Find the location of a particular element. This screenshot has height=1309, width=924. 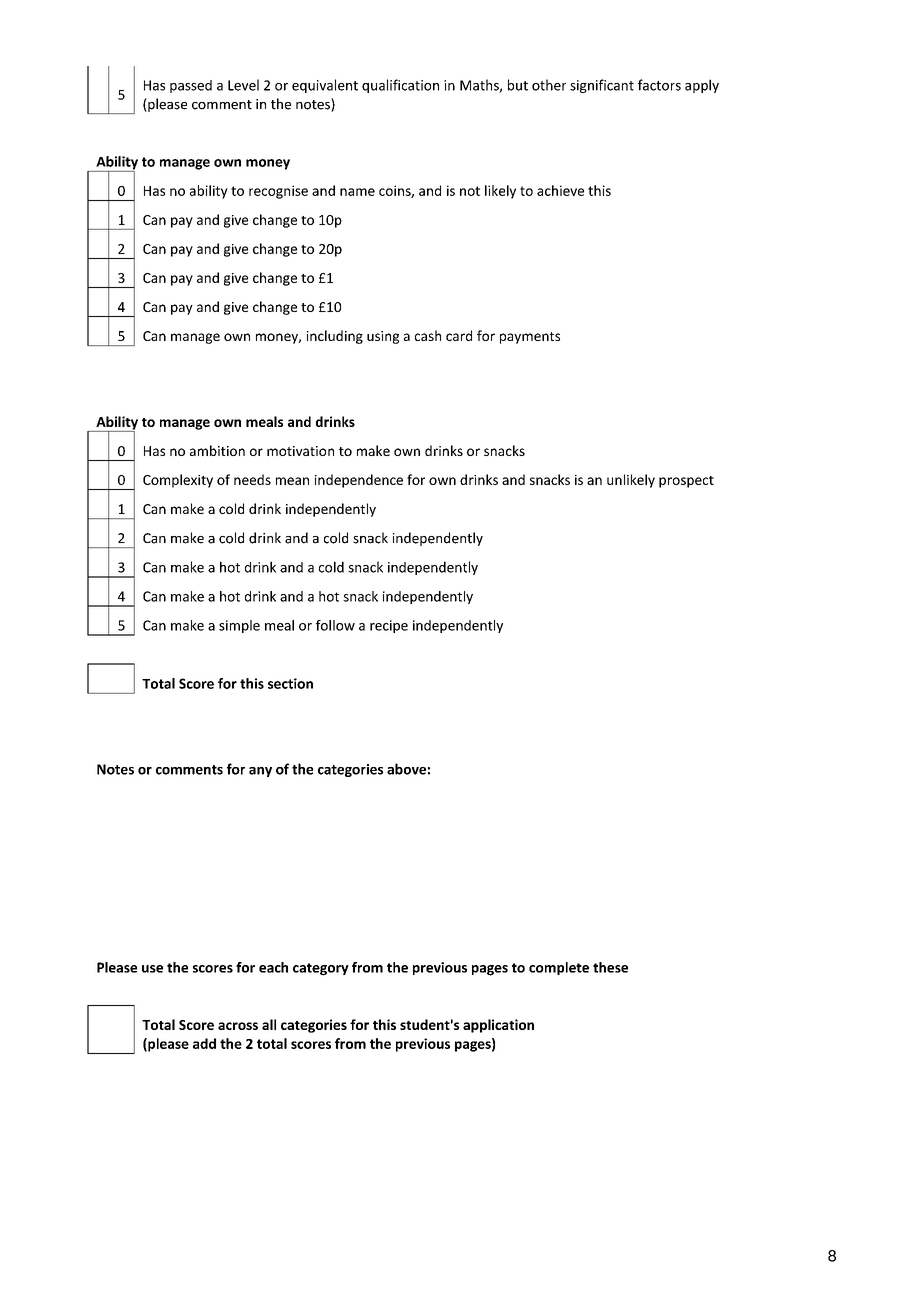

ambition is located at coordinates (217, 450).
